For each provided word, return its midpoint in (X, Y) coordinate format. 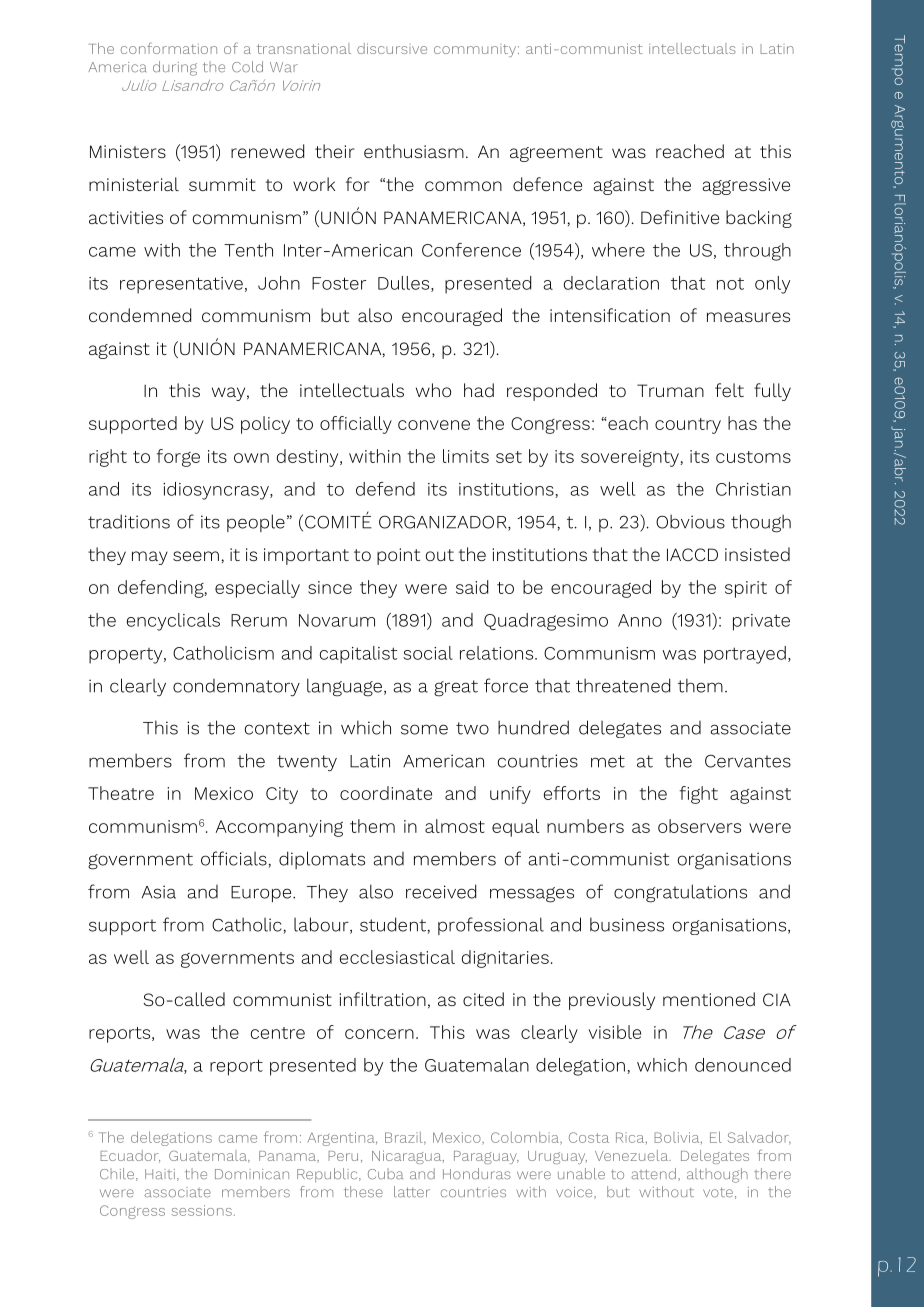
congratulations (680, 893)
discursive (392, 48)
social (428, 653)
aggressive (746, 186)
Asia (159, 892)
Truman (670, 390)
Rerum (259, 620)
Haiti (160, 1174)
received (441, 891)
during (175, 68)
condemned (140, 315)
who (433, 390)
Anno (640, 620)
